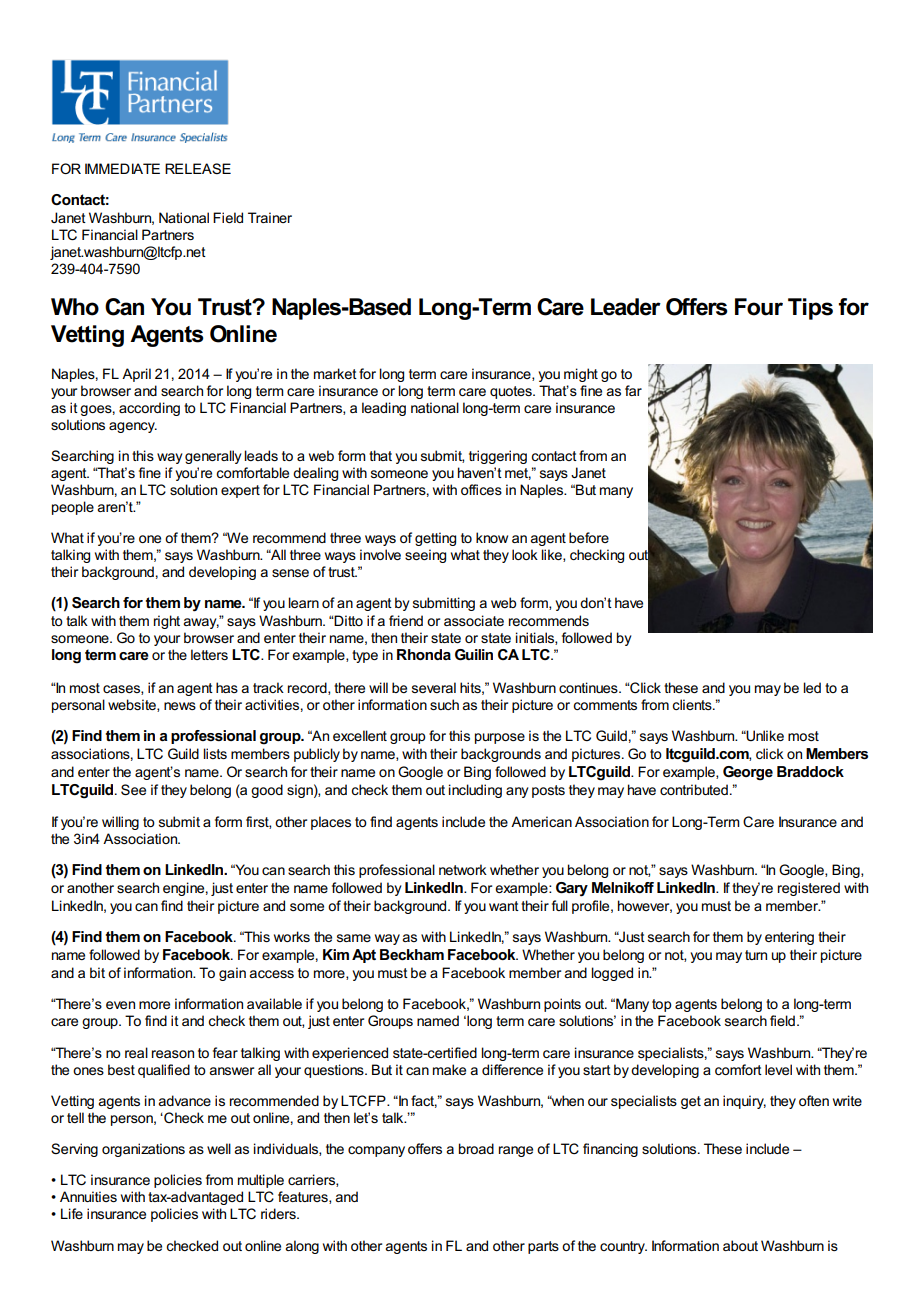 This screenshot has height=1308, width=924. I want to click on Trainer, so click(270, 217).
